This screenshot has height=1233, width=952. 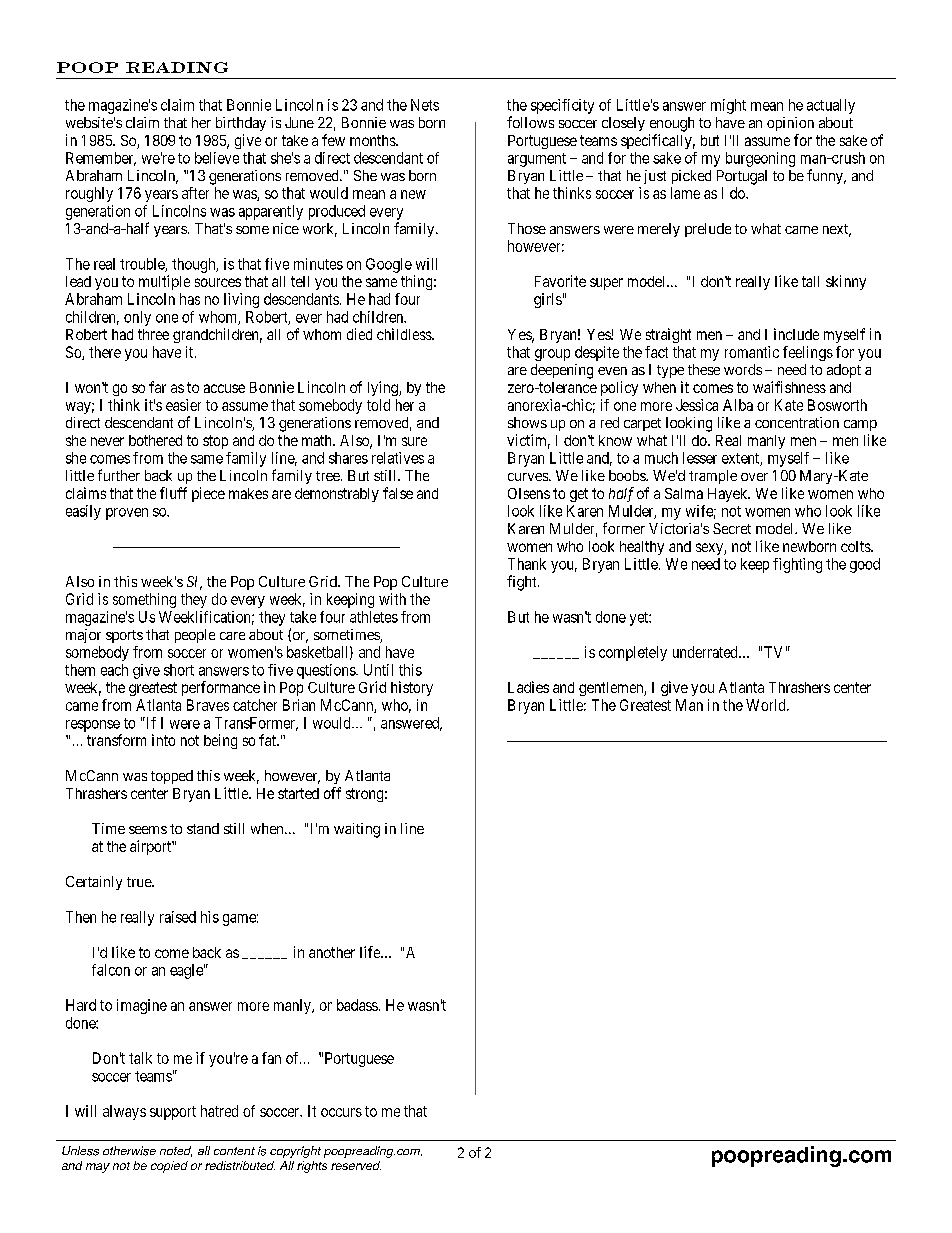 What do you see at coordinates (767, 705) in the screenshot?
I see `World` at bounding box center [767, 705].
